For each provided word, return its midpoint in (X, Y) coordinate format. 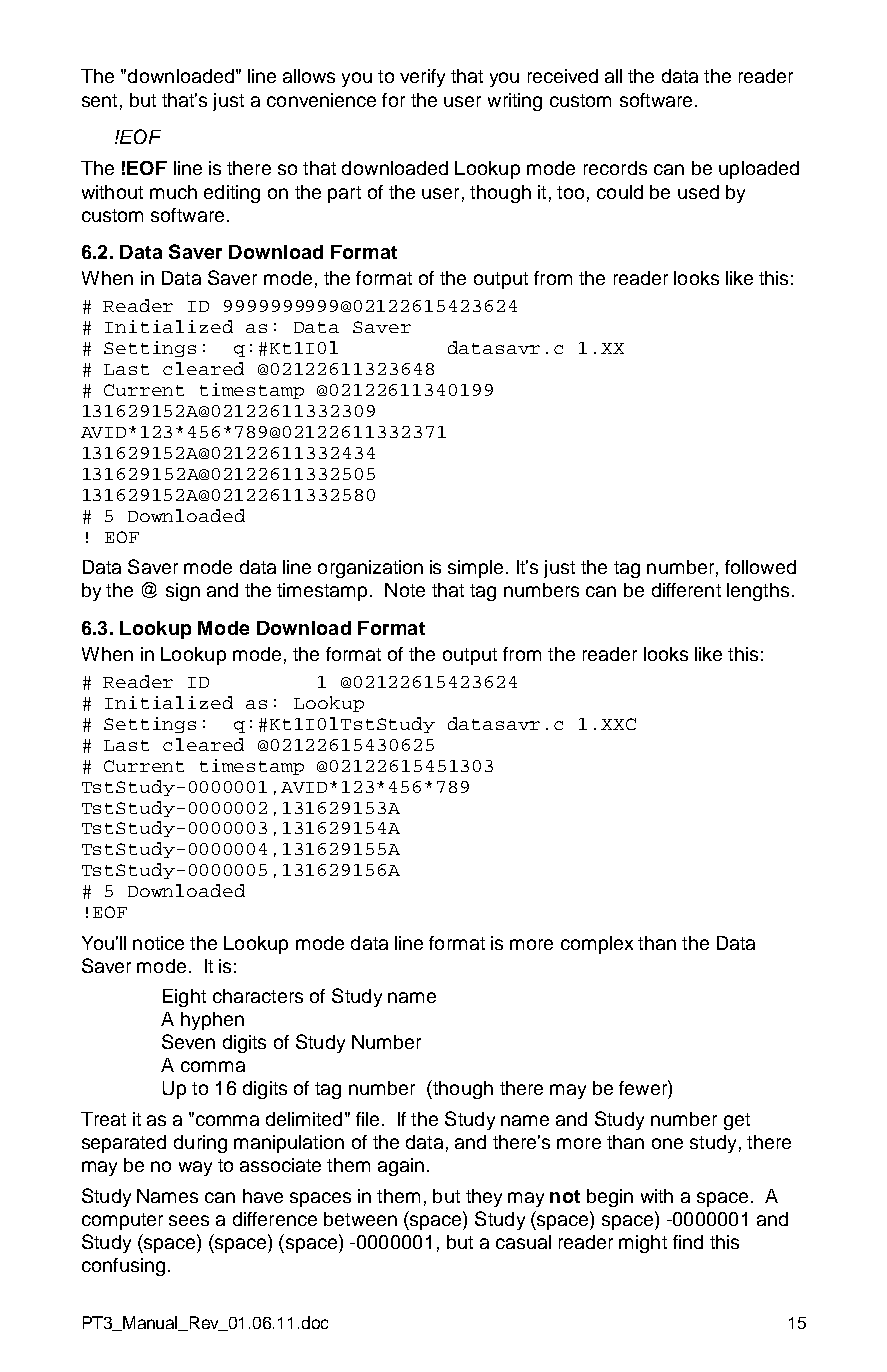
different (686, 590)
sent (99, 100)
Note (405, 590)
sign (183, 592)
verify (422, 78)
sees (189, 1220)
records (615, 168)
